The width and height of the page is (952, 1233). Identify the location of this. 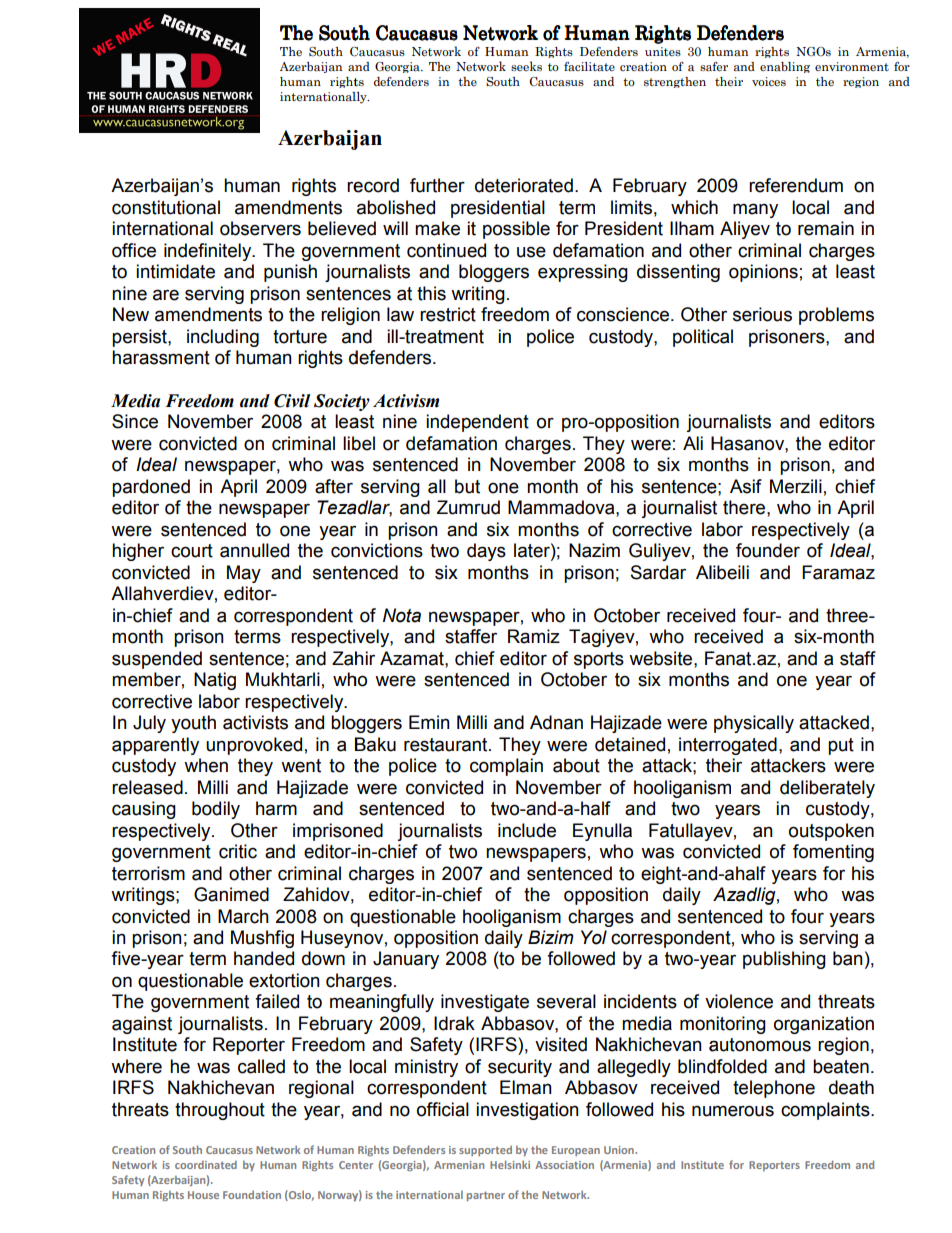
(431, 293).
